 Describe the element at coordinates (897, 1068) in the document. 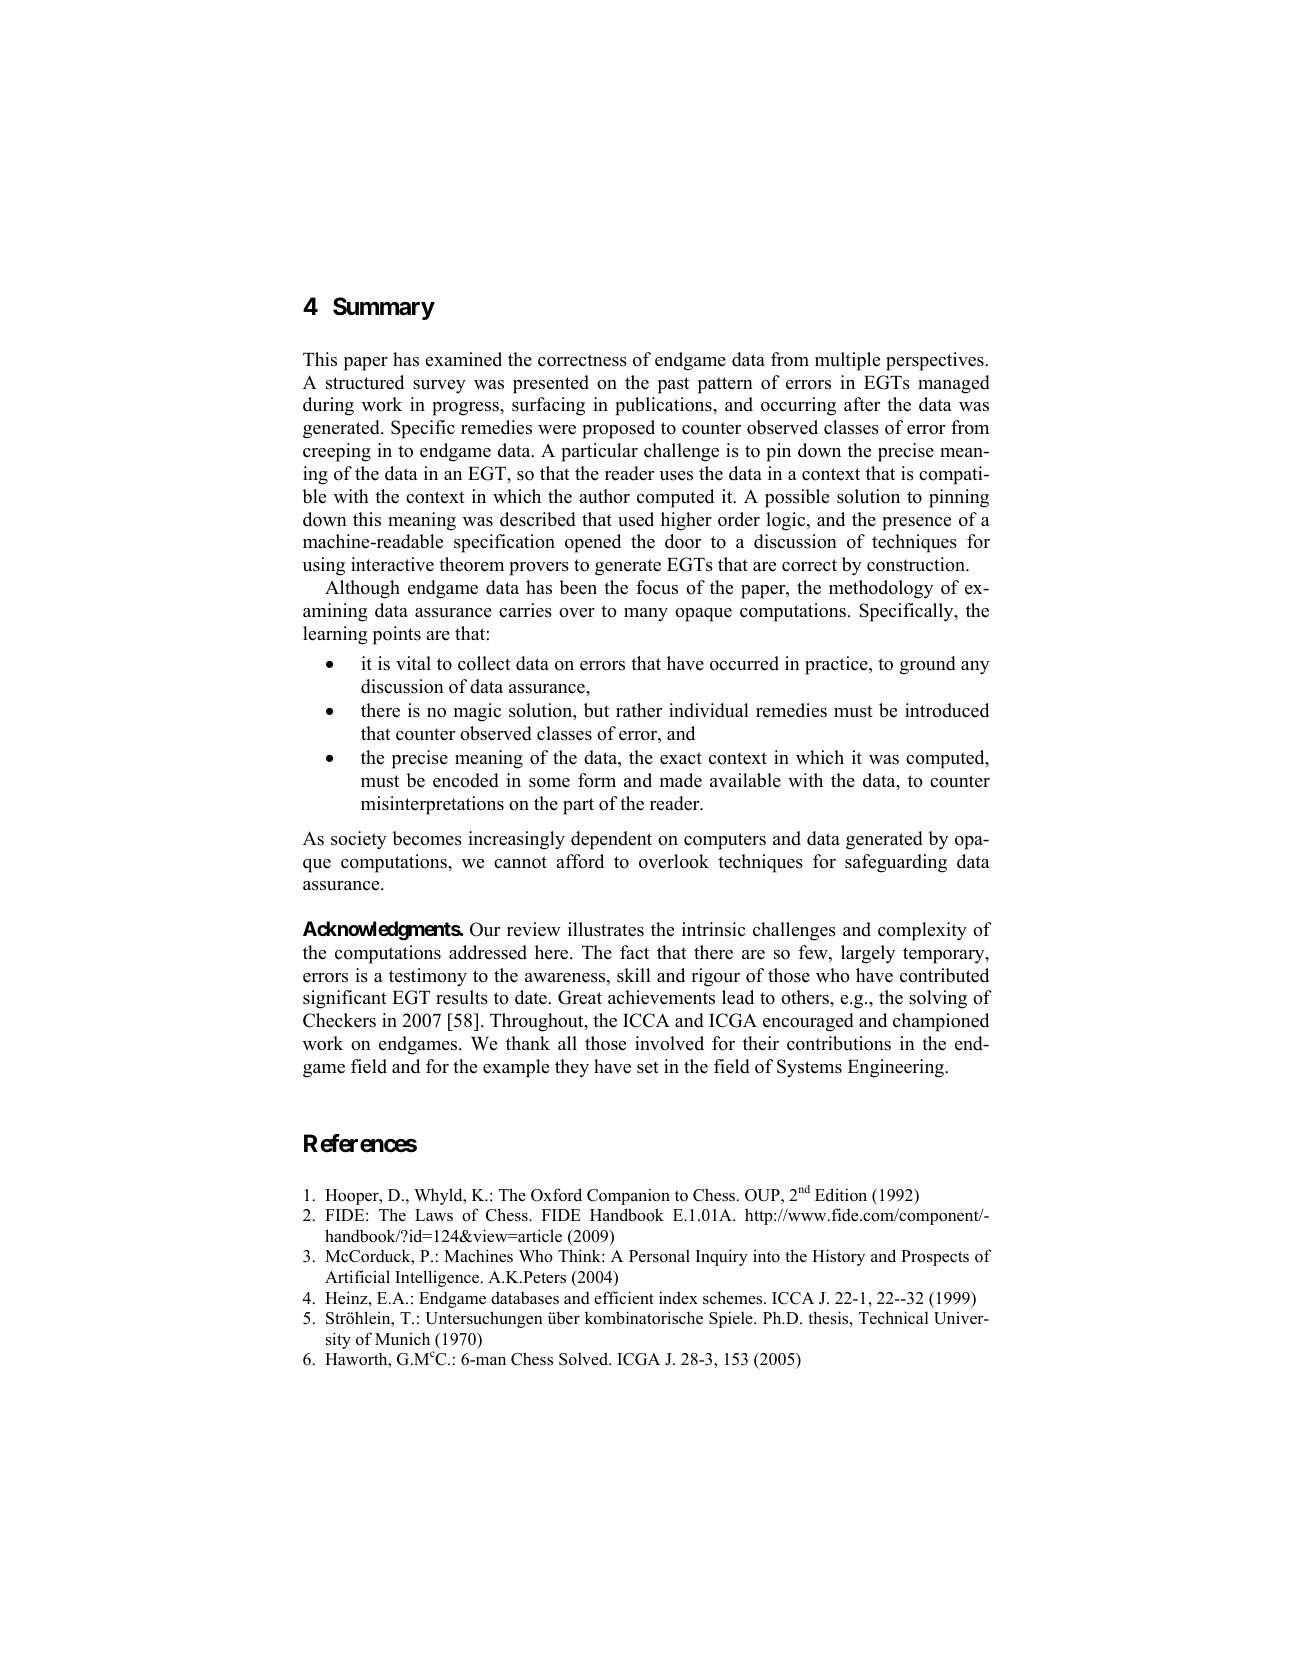

I see `Engineering` at that location.
